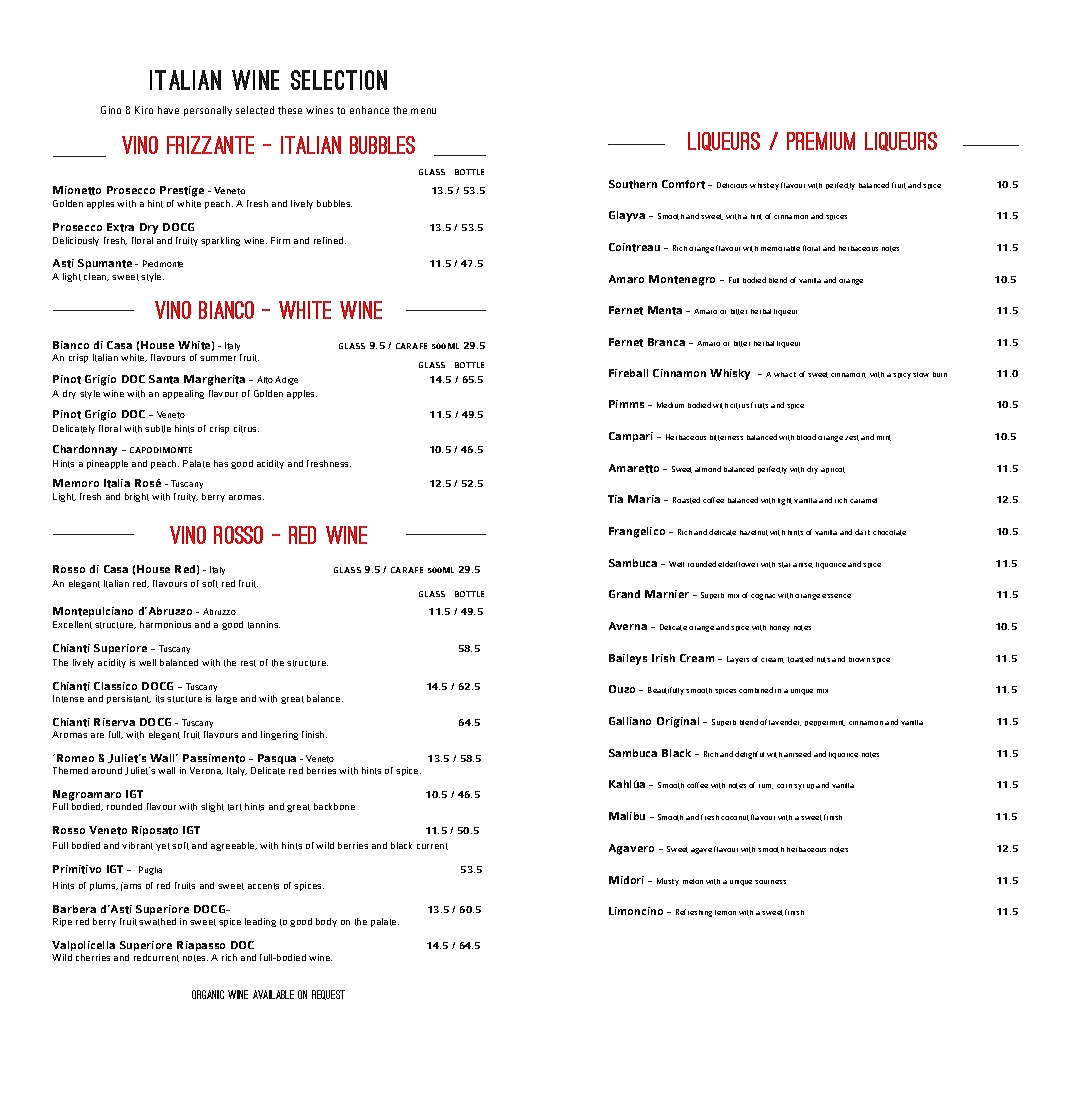 The width and height of the page is (1073, 1120). Describe the element at coordinates (821, 141) in the page. I see `PREMIUM` at that location.
